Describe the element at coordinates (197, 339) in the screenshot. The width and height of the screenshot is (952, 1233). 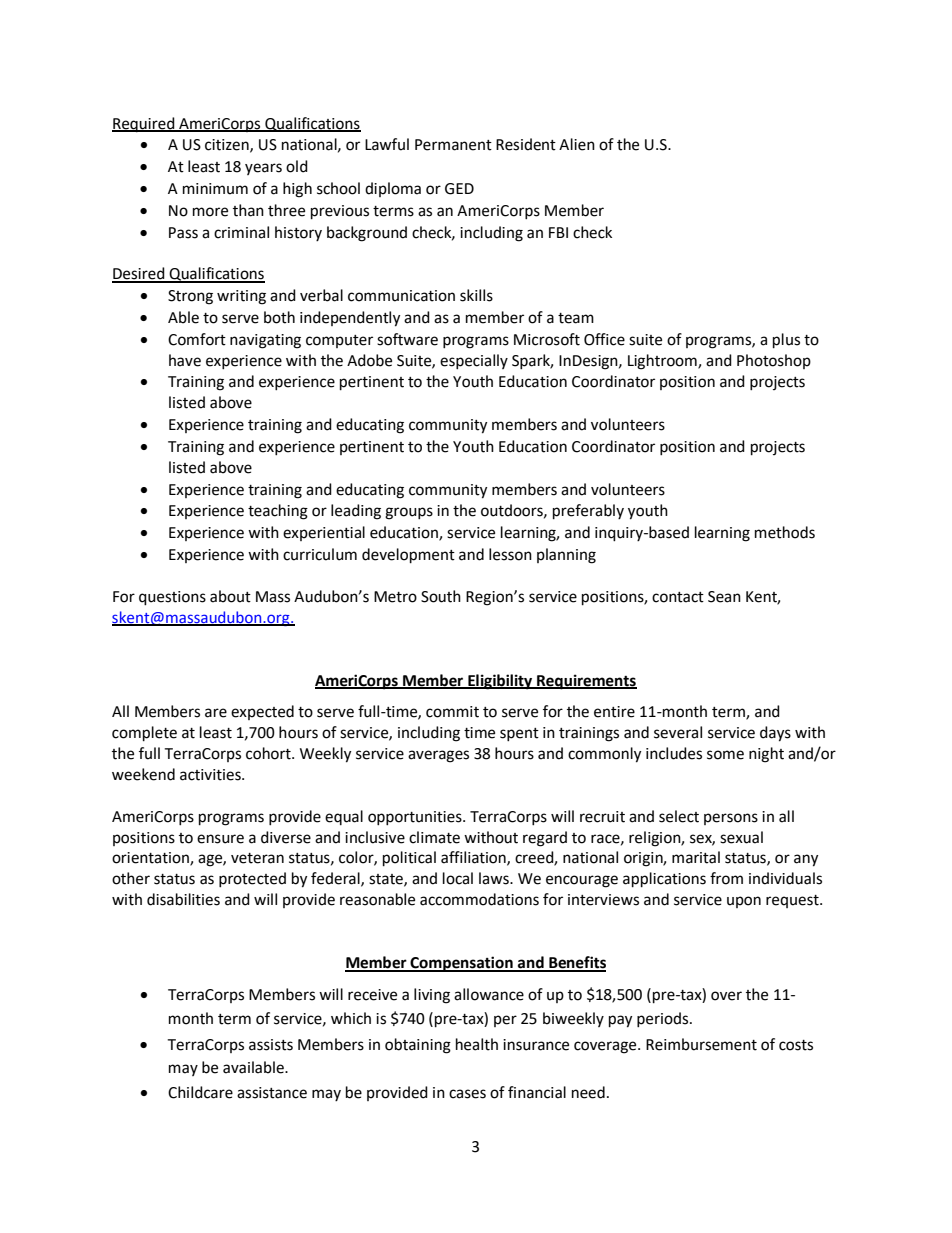
I see `Comfort` at that location.
